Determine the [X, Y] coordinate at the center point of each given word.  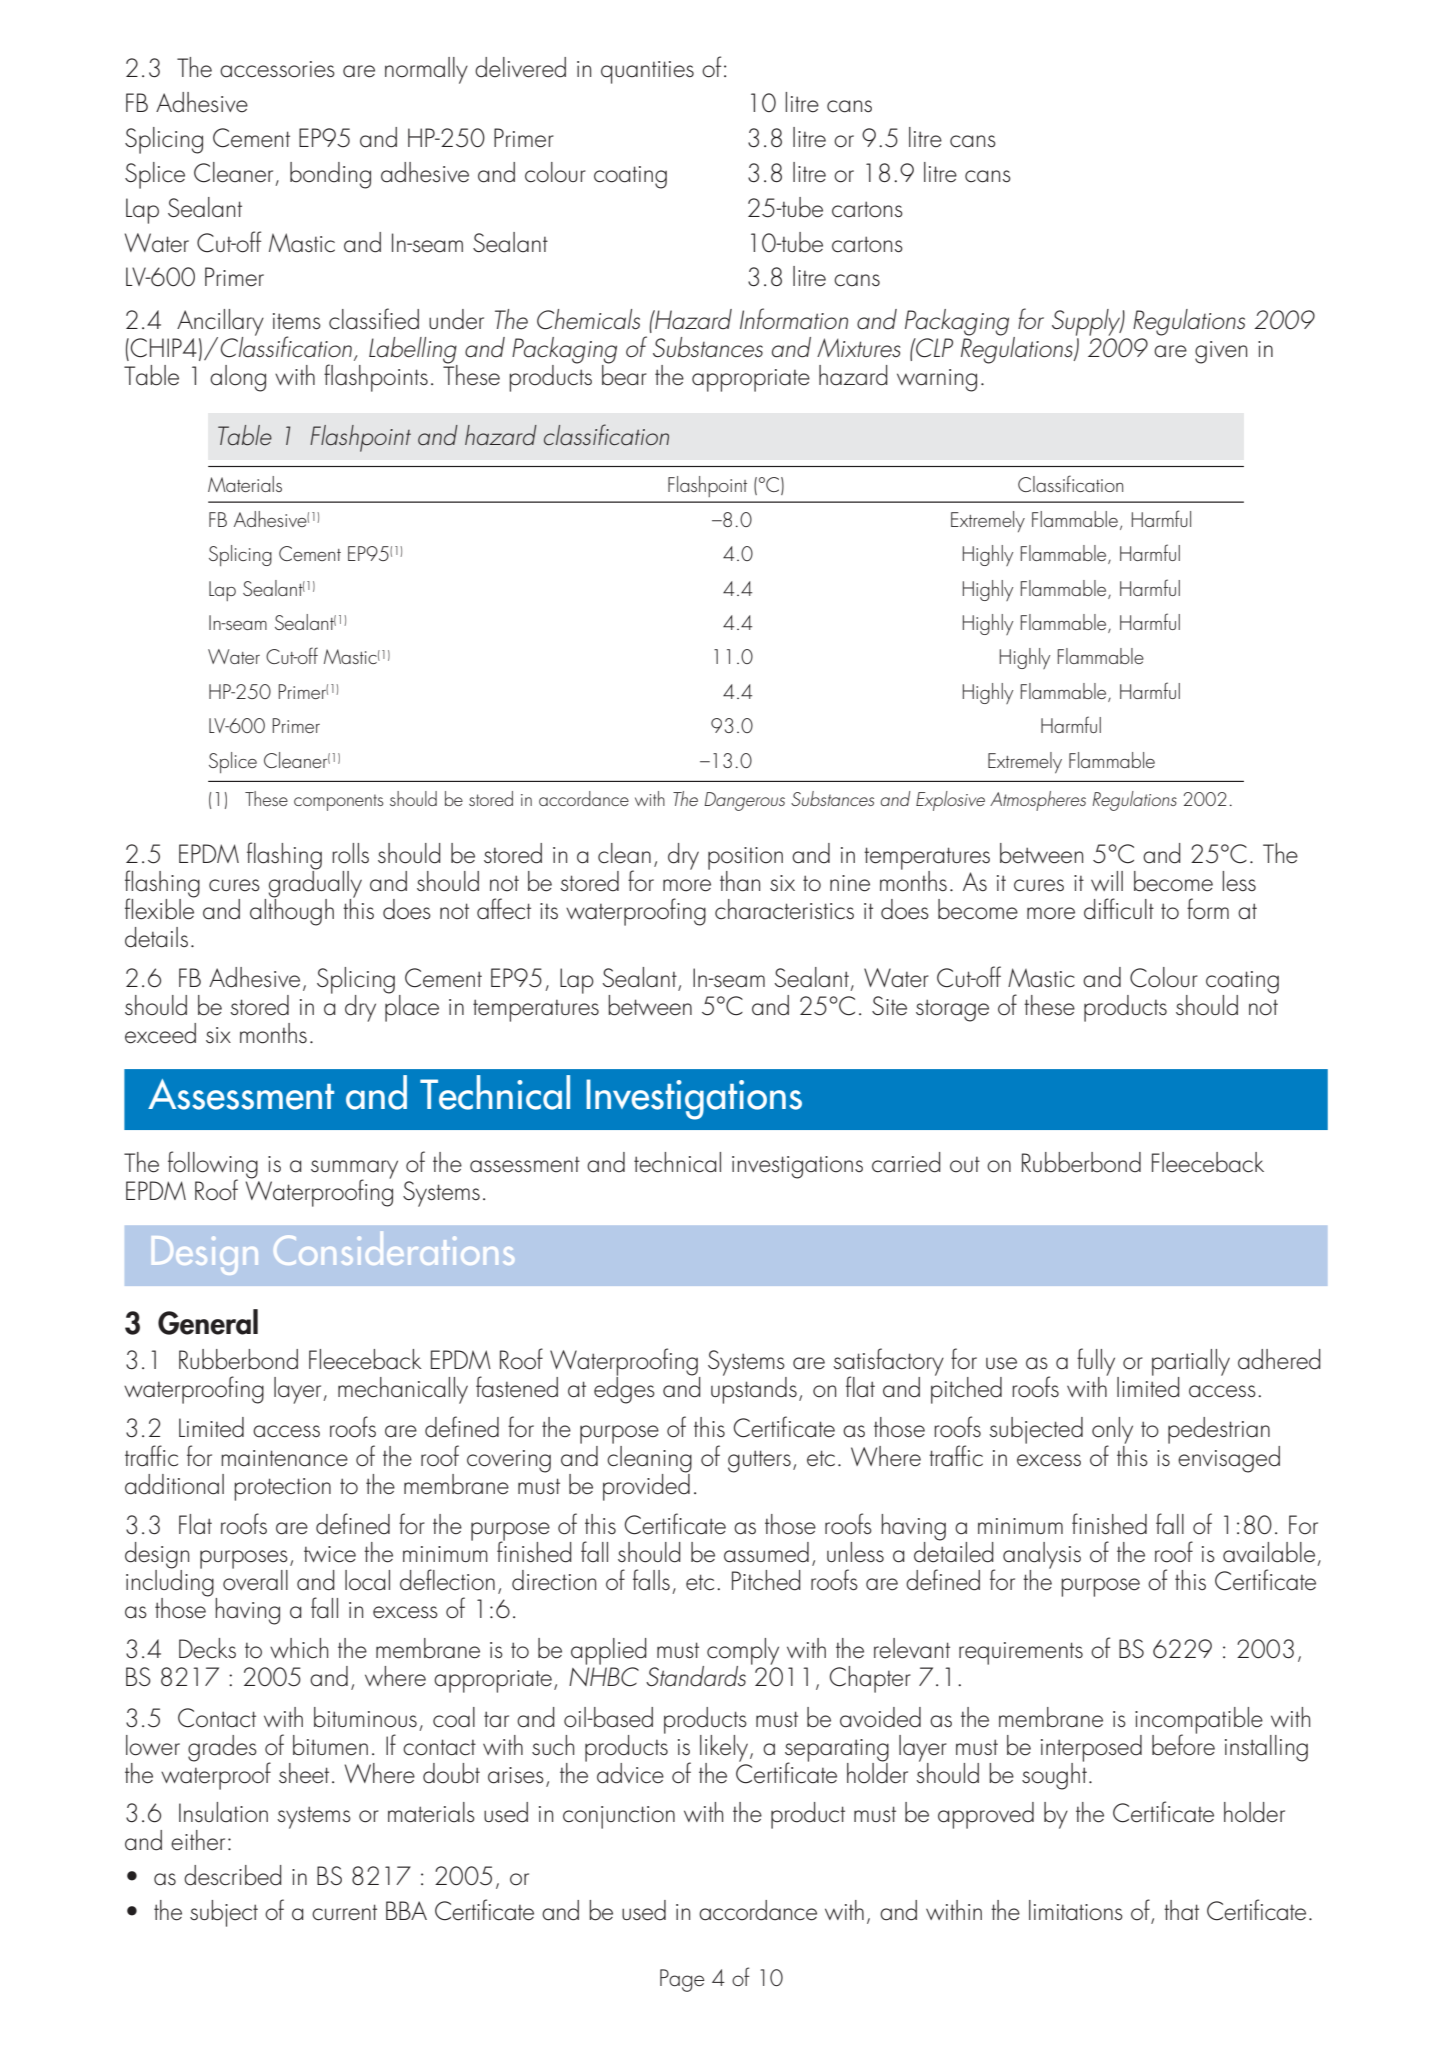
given [1221, 352]
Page [682, 1980]
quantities [647, 72]
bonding [330, 175]
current [344, 1912]
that [1181, 1910]
